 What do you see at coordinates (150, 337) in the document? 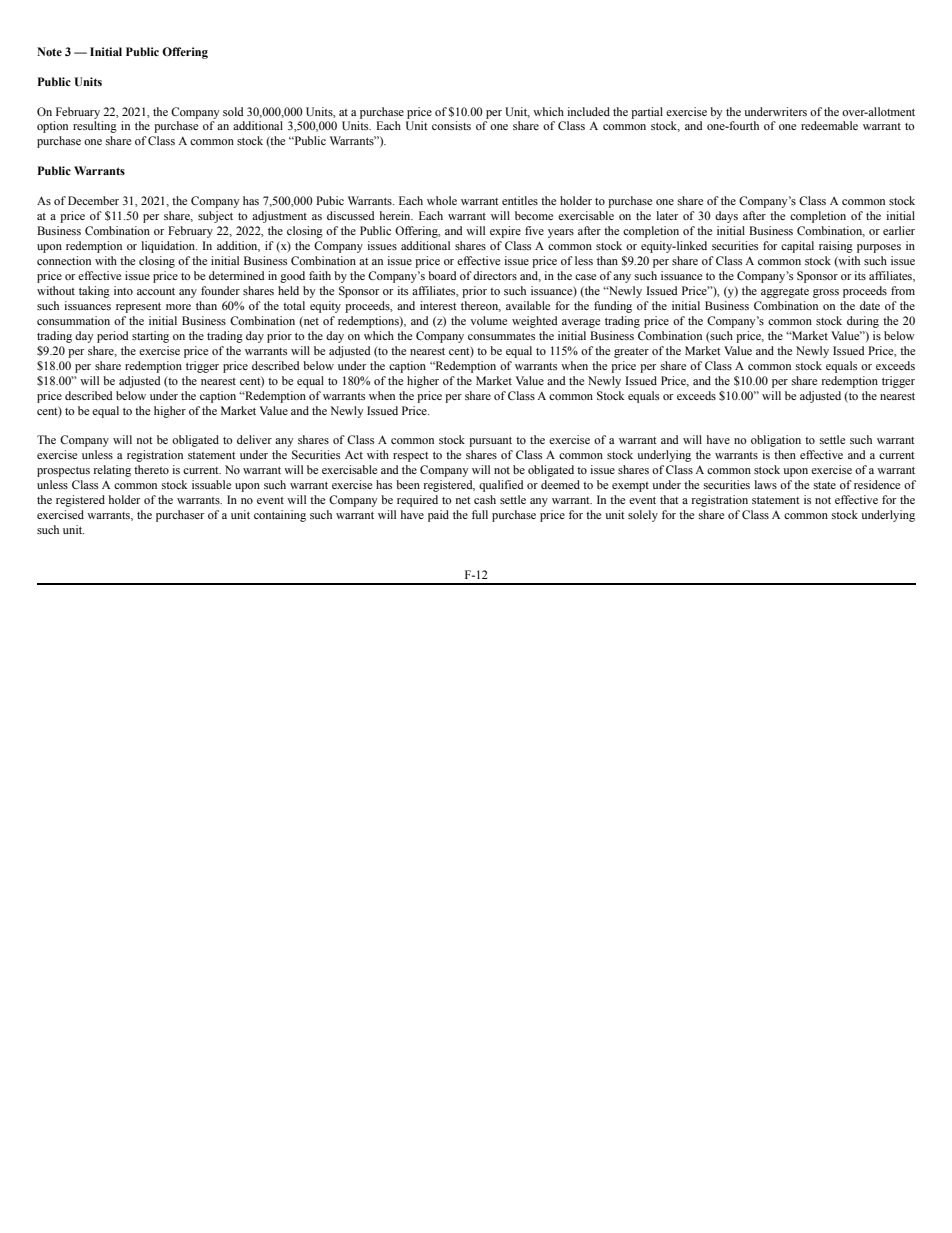
I see `starting` at bounding box center [150, 337].
